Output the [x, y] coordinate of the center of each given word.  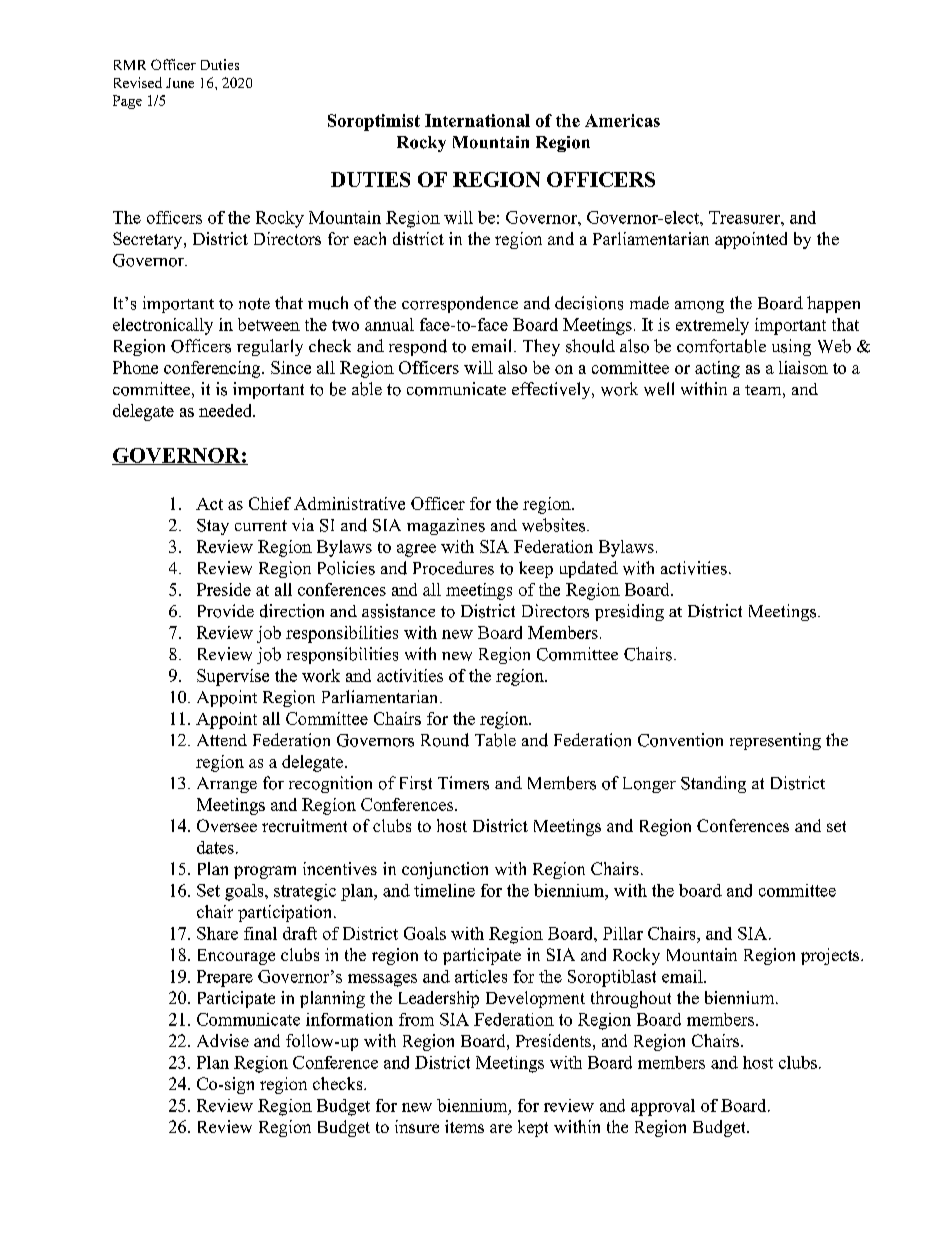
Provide [226, 611]
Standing [713, 784]
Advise [223, 1040]
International [477, 120]
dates [215, 847]
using [791, 347]
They [541, 347]
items [464, 1126]
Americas [622, 120]
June [180, 83]
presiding [629, 612]
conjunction [445, 870]
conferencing [213, 369]
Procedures [453, 568]
